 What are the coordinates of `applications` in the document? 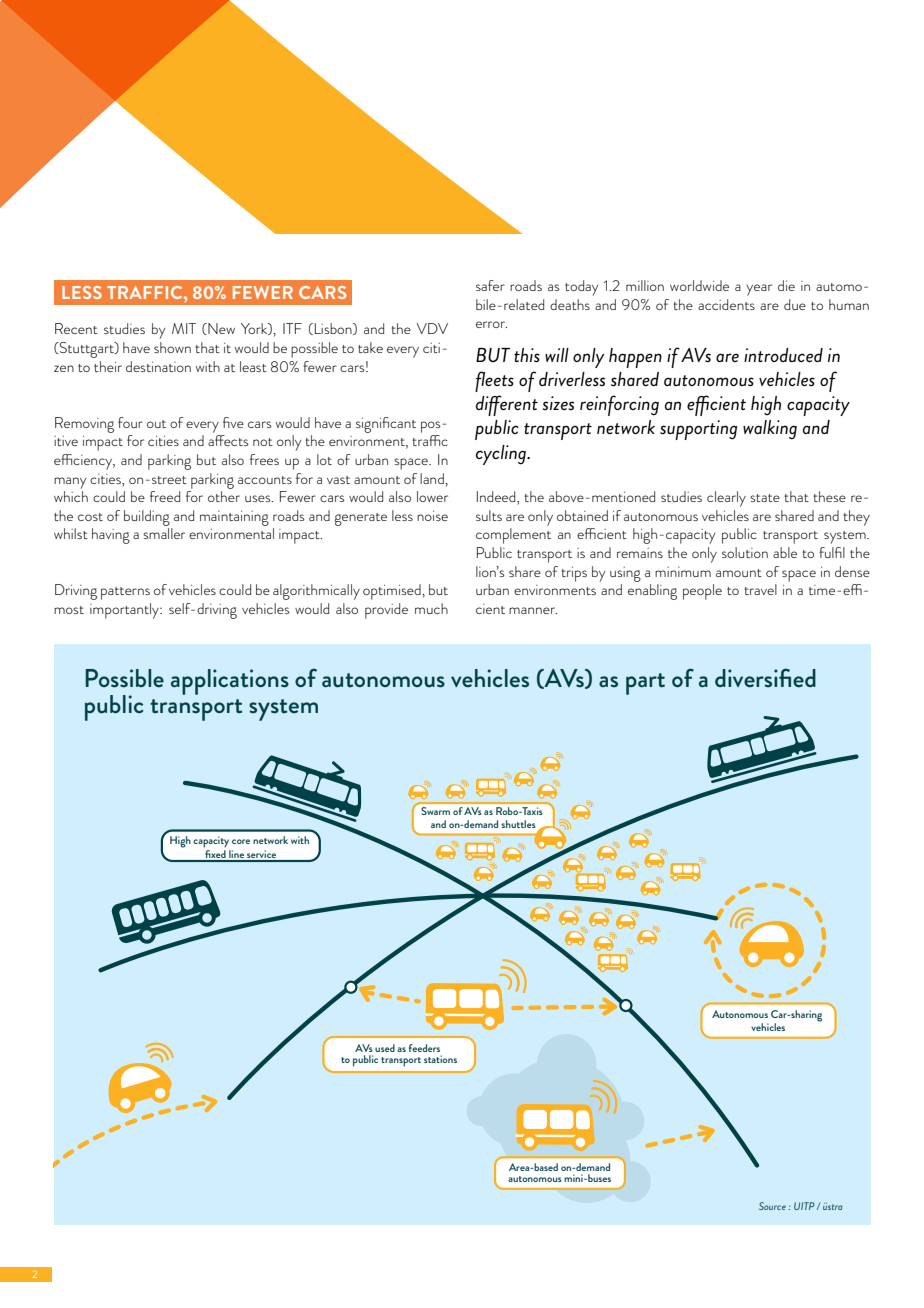 It's located at (230, 682).
